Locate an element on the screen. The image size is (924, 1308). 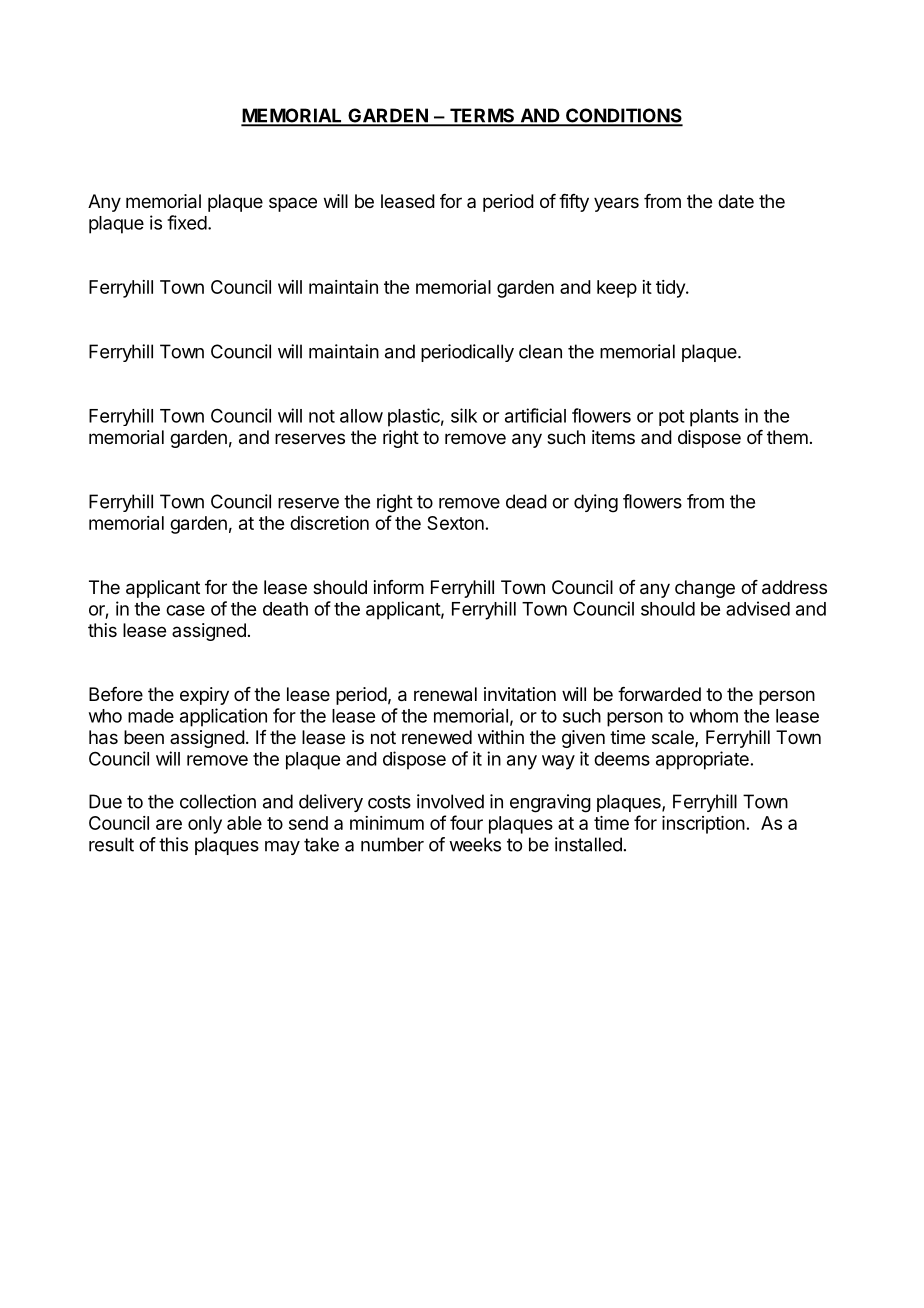
clean is located at coordinates (540, 351).
